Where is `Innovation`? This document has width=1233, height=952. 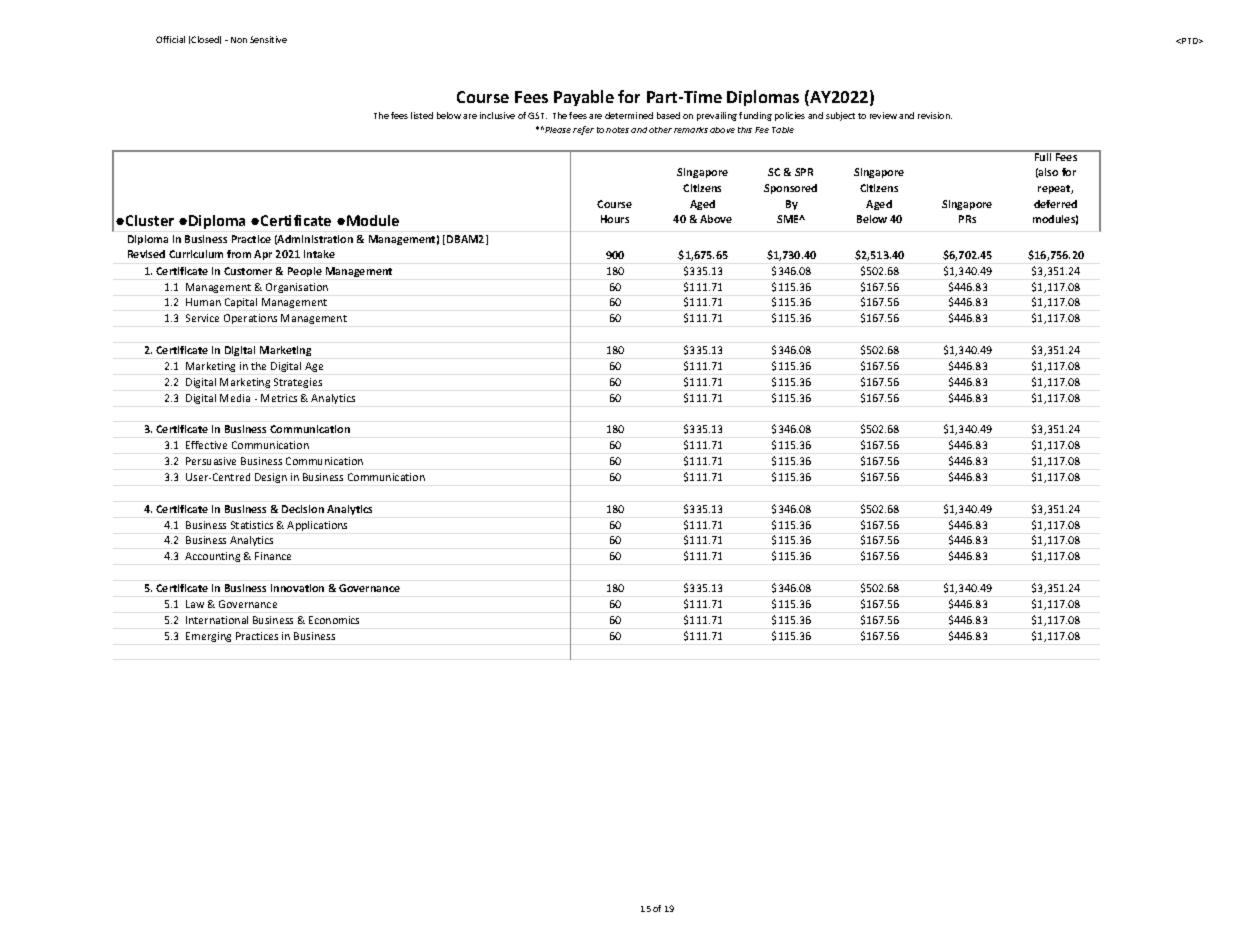
Innovation is located at coordinates (297, 588).
